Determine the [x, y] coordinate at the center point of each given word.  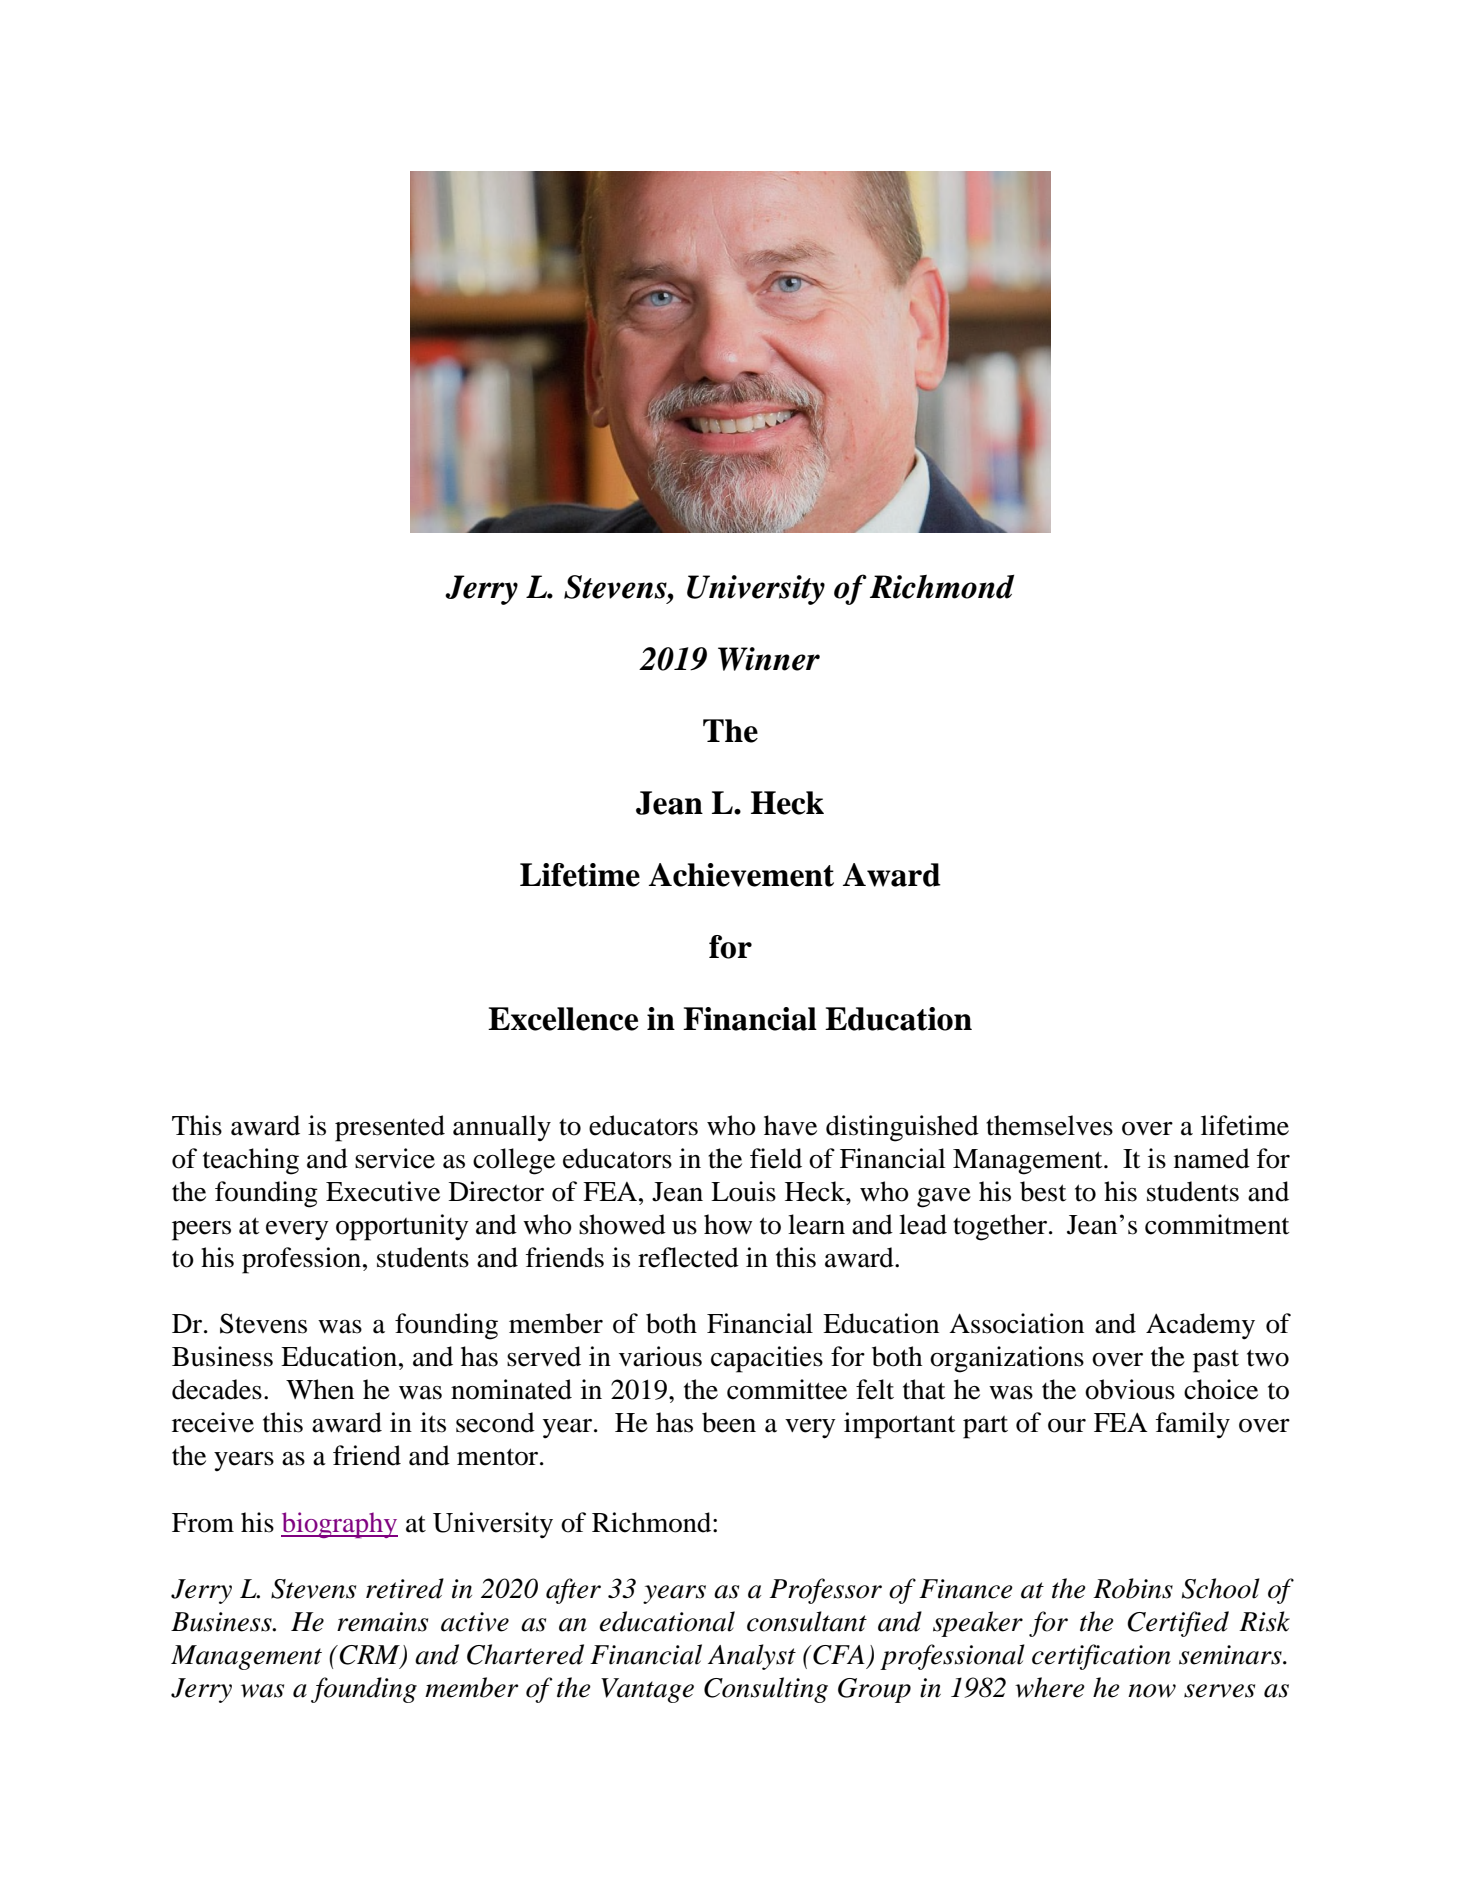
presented [390, 1128]
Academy [1200, 1326]
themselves [1049, 1125]
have [790, 1125]
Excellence [563, 1019]
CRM [370, 1656]
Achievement [741, 875]
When [320, 1389]
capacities [767, 1359]
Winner [769, 659]
